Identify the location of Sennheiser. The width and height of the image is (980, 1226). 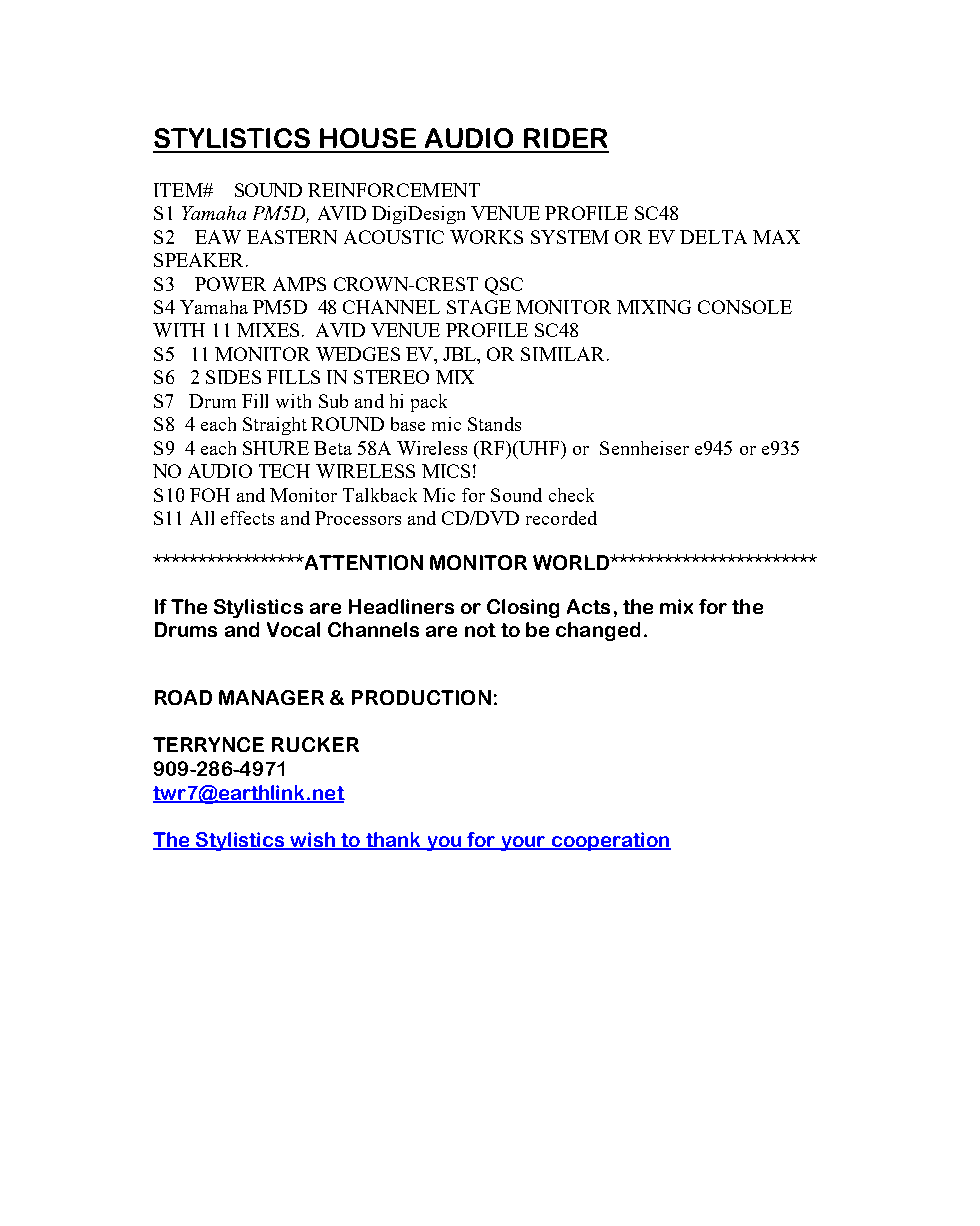
(644, 448).
